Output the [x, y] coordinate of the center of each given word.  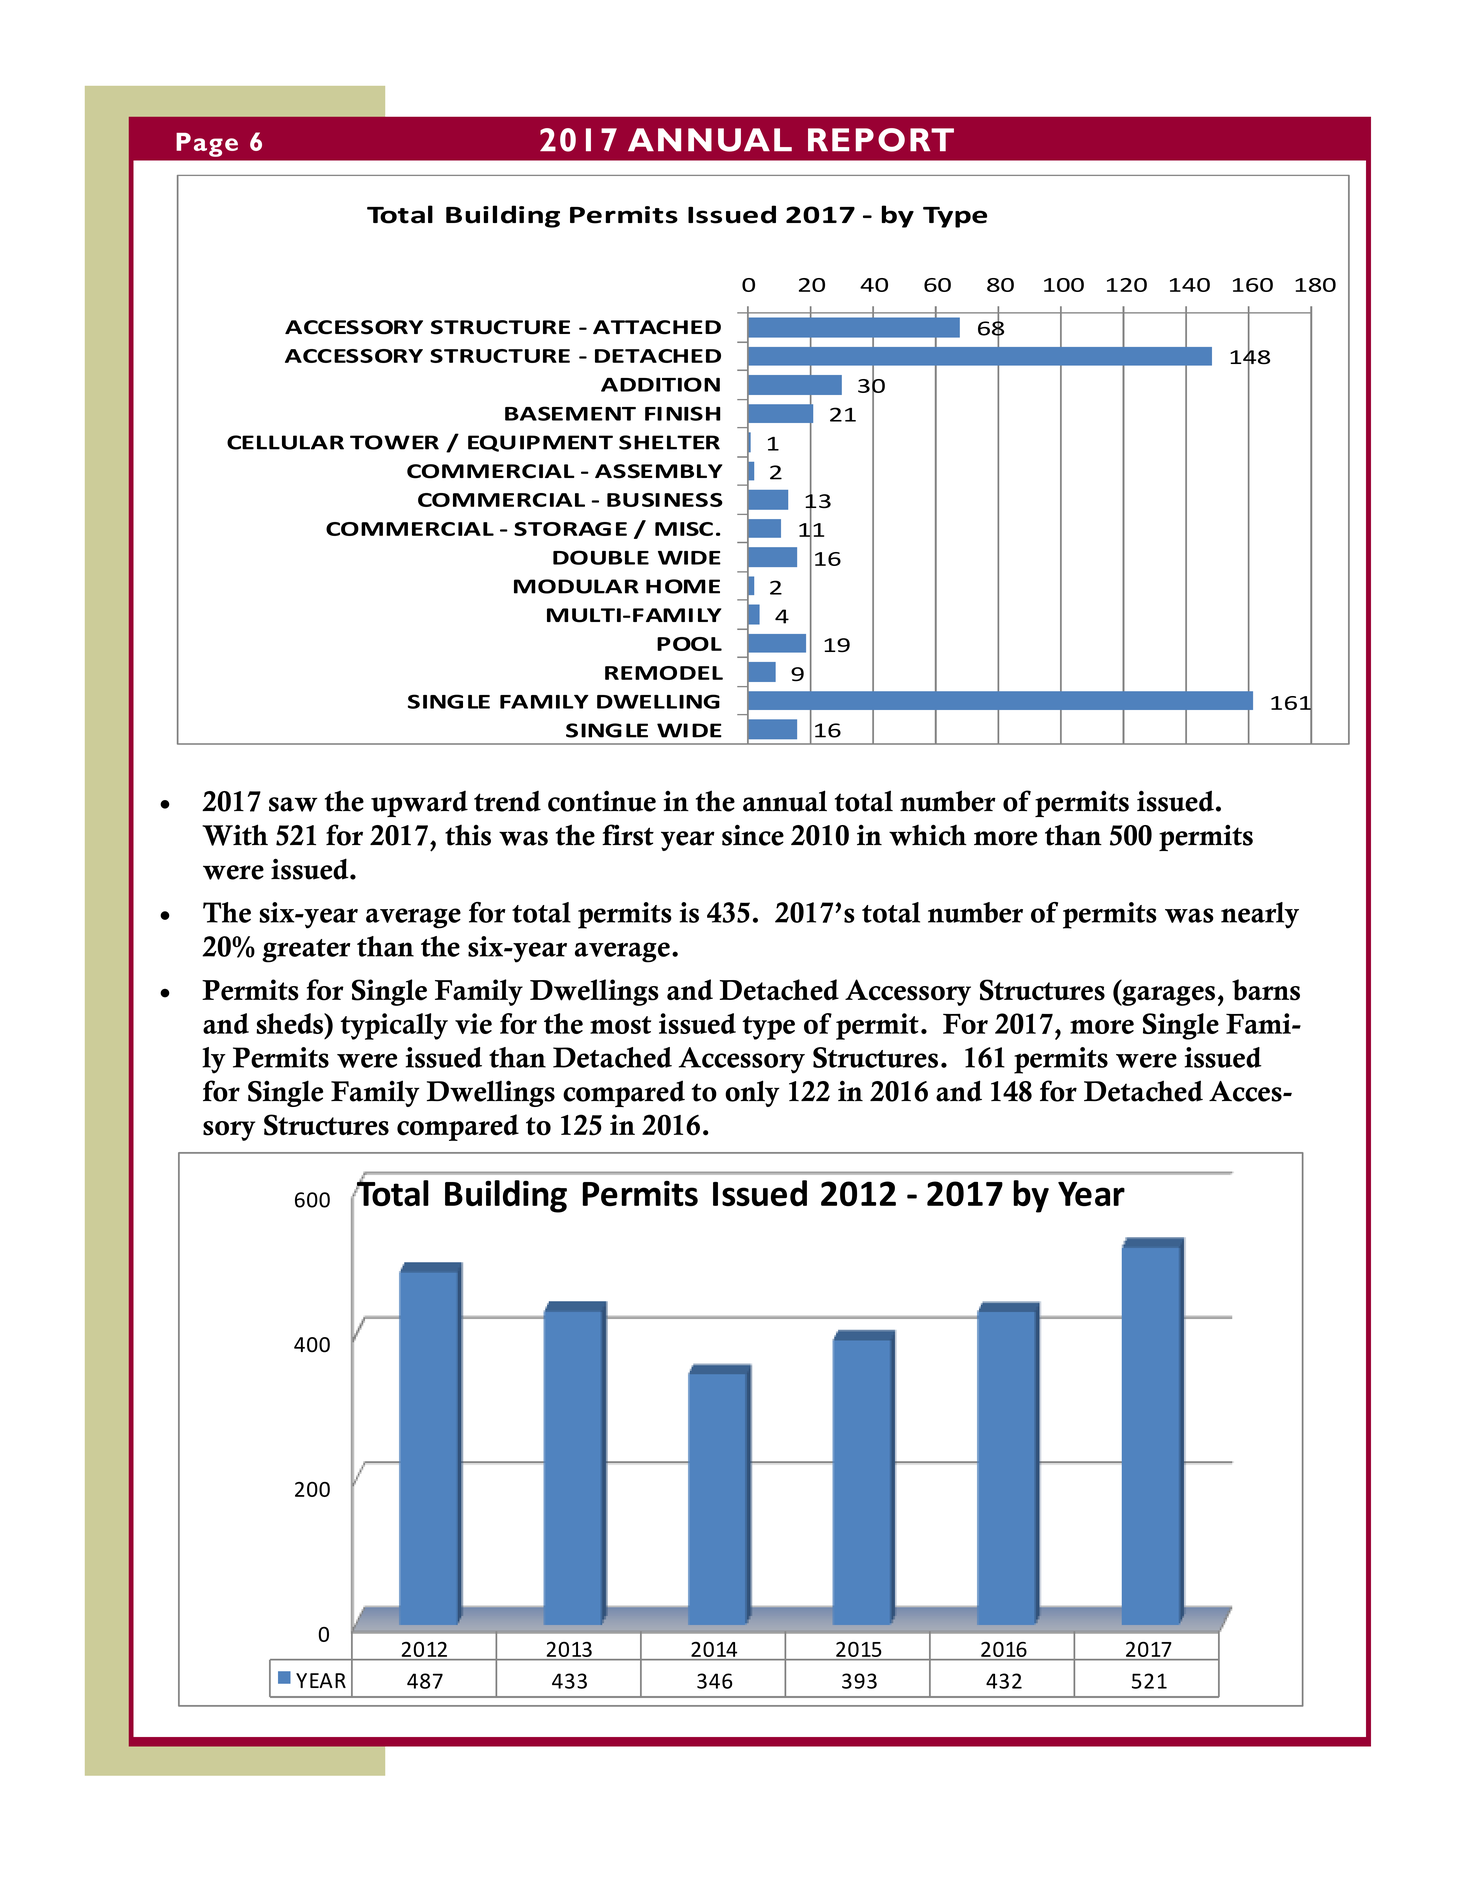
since [753, 835]
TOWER [394, 442]
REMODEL [664, 673]
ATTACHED [657, 327]
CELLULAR [285, 442]
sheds [291, 1023]
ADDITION [660, 384]
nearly [1260, 915]
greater [306, 951]
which [928, 835]
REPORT [881, 140]
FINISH [682, 413]
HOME [683, 586]
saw [293, 804]
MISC [684, 529]
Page [207, 145]
